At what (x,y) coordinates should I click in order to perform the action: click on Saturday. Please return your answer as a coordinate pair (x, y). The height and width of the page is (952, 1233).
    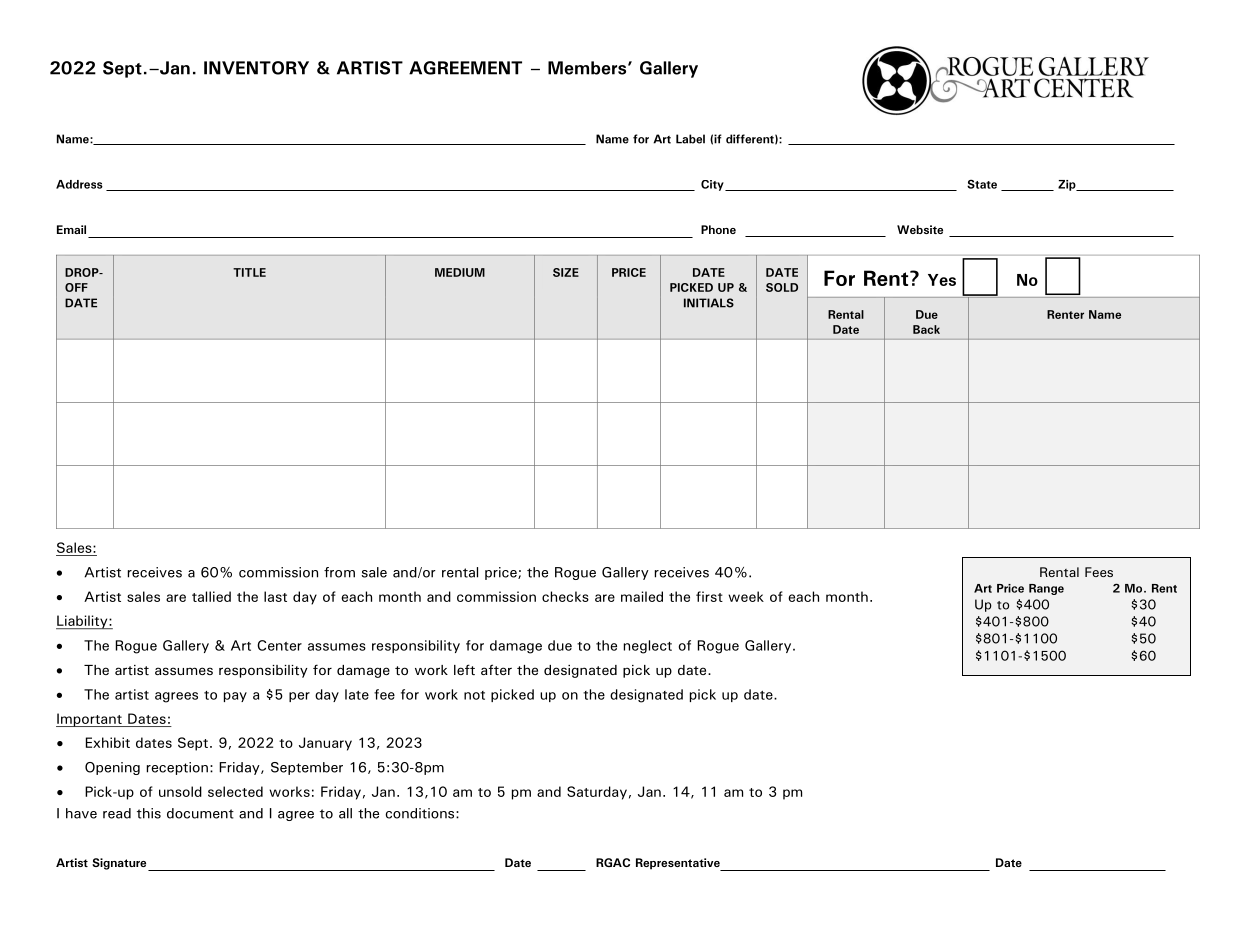
    Looking at the image, I should click on (597, 793).
